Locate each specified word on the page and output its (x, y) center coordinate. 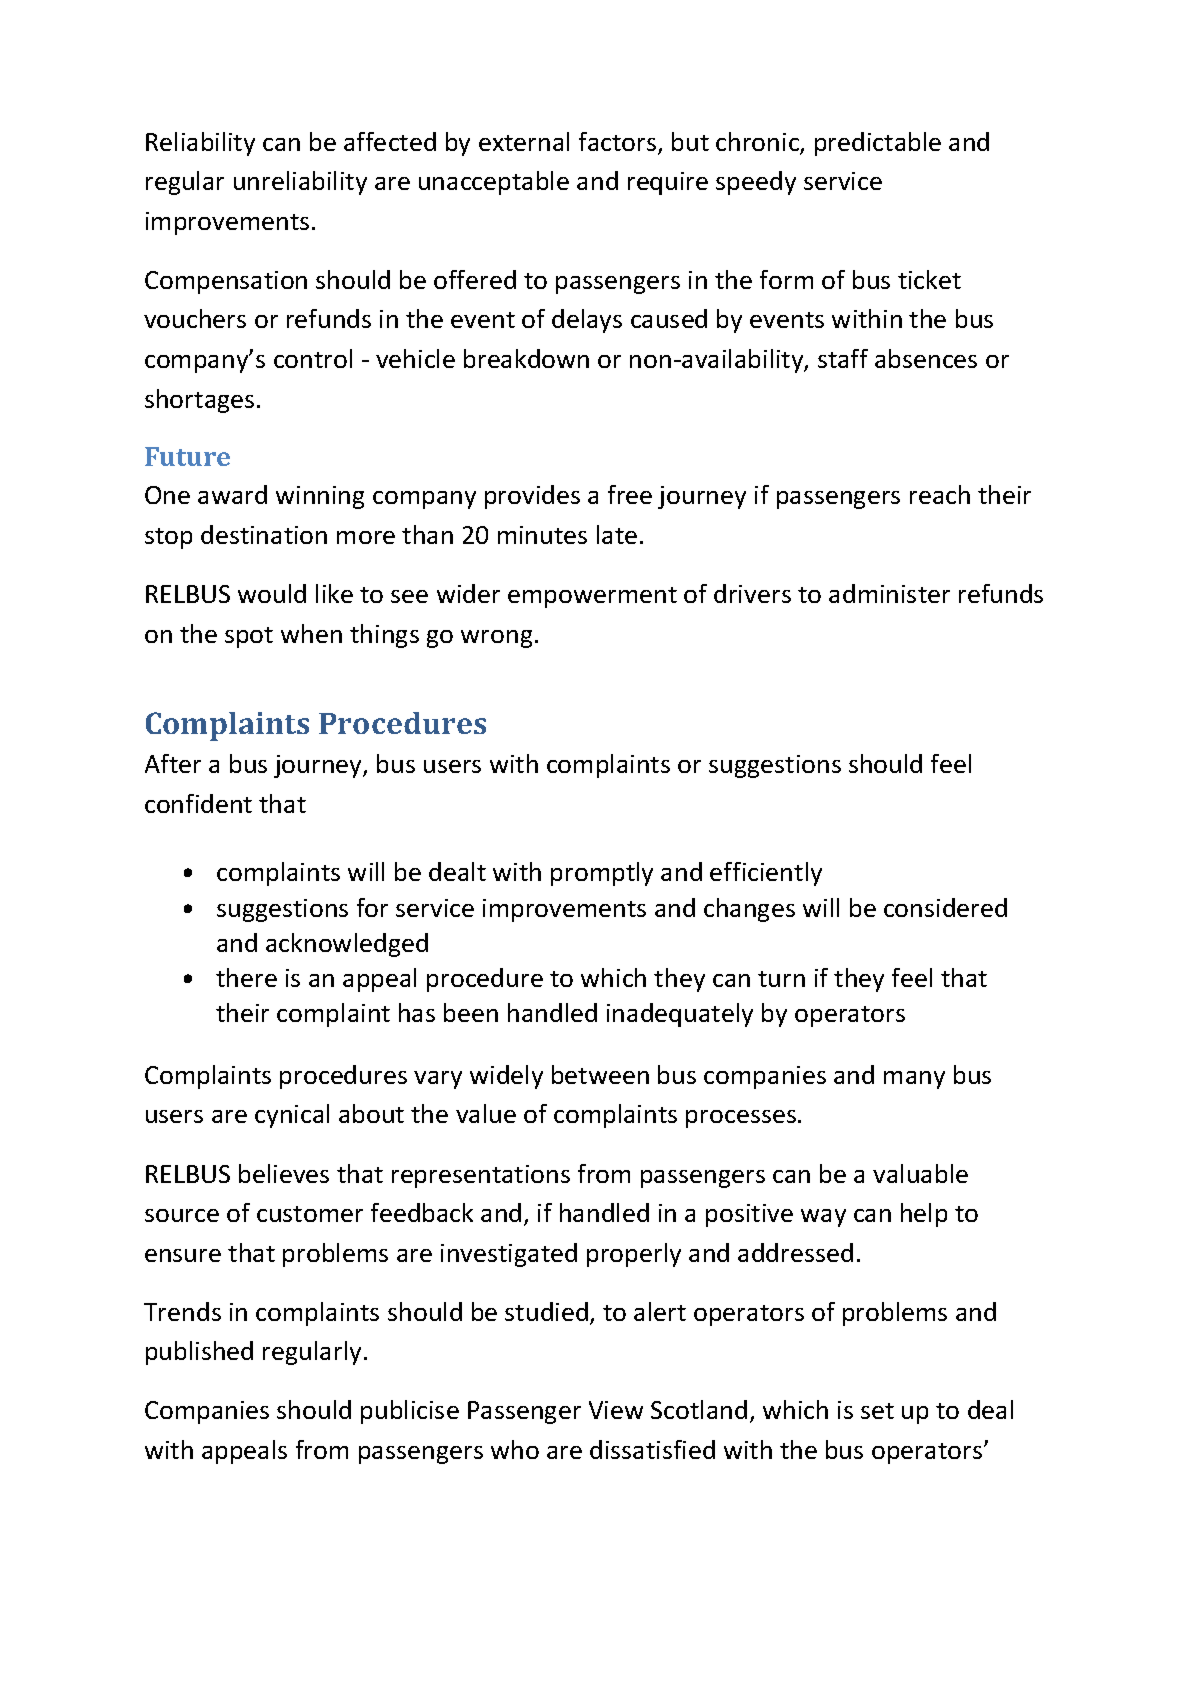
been (471, 1012)
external (524, 141)
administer (889, 593)
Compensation (226, 282)
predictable (878, 144)
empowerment (592, 597)
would (272, 593)
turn (781, 979)
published (199, 1353)
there (246, 977)
